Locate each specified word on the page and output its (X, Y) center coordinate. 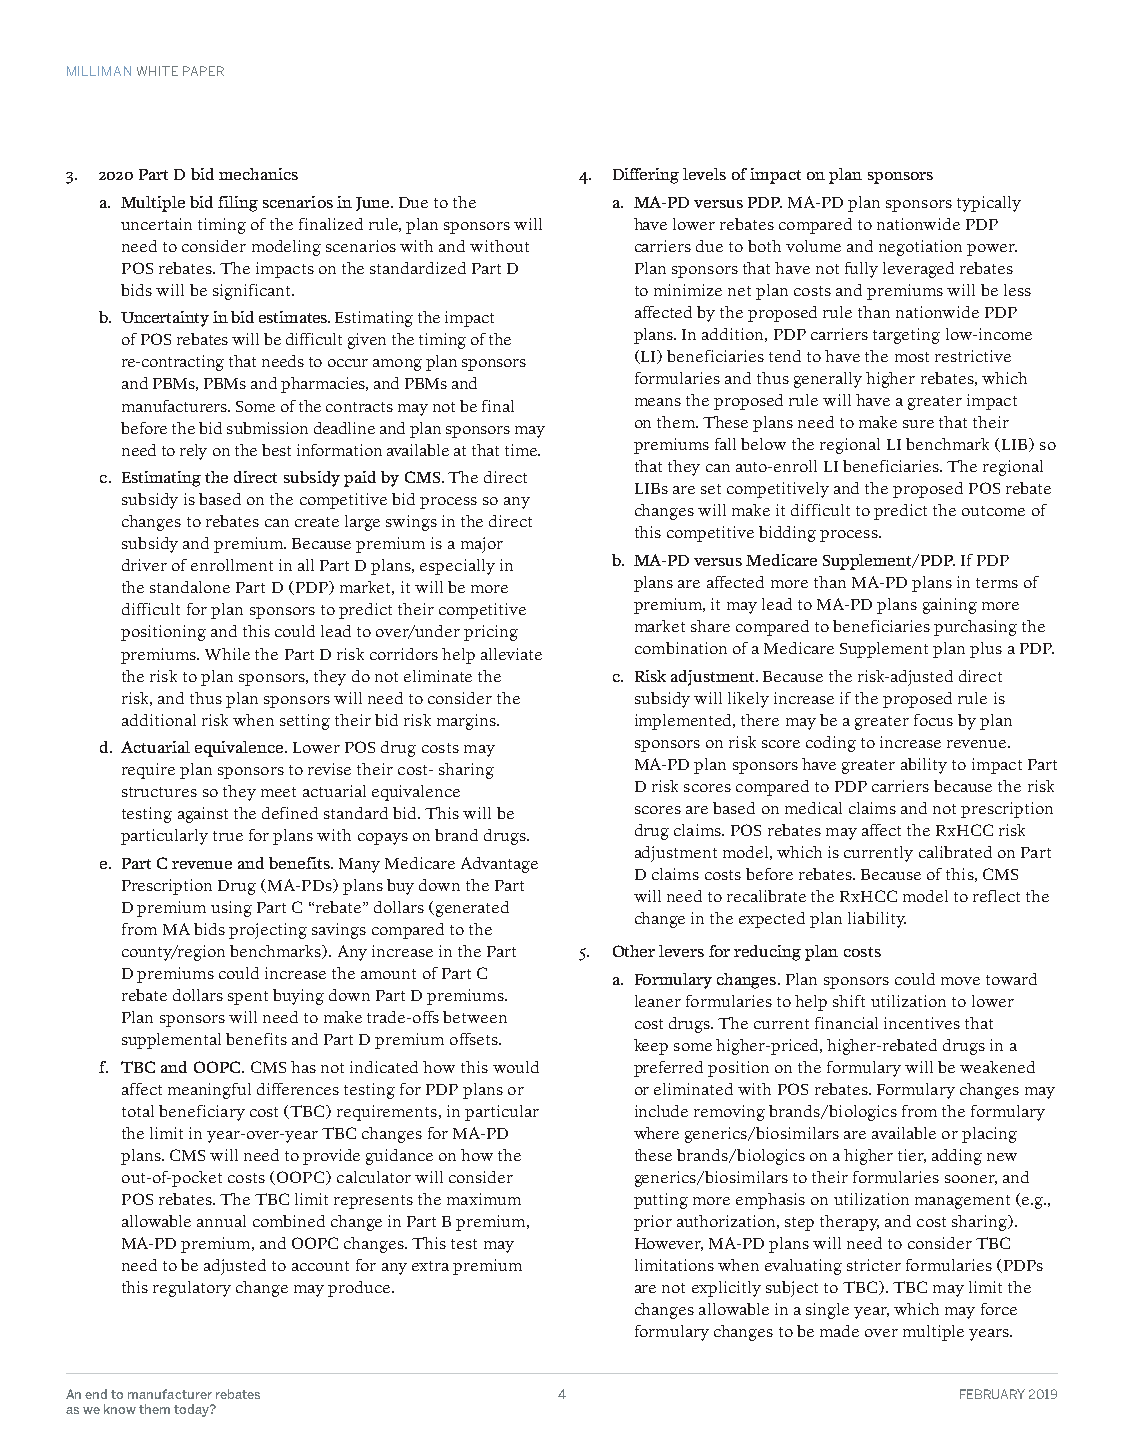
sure (918, 424)
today (192, 1410)
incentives (922, 1023)
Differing (646, 176)
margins (467, 722)
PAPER (203, 71)
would (516, 1067)
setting (305, 722)
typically (989, 204)
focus (933, 720)
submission (267, 428)
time (522, 450)
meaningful (209, 1091)
